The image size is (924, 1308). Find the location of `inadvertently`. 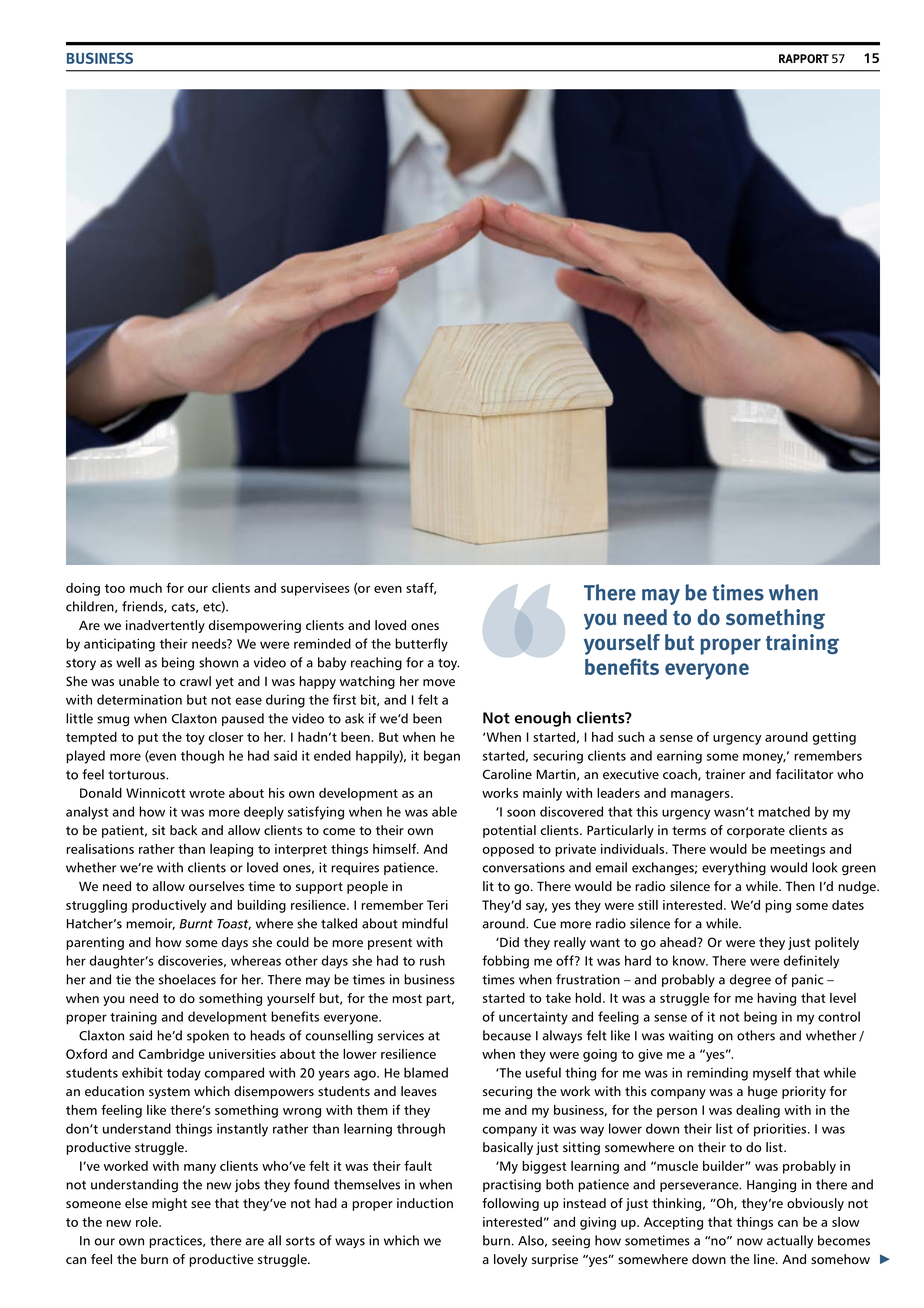

inadvertently is located at coordinates (165, 626).
